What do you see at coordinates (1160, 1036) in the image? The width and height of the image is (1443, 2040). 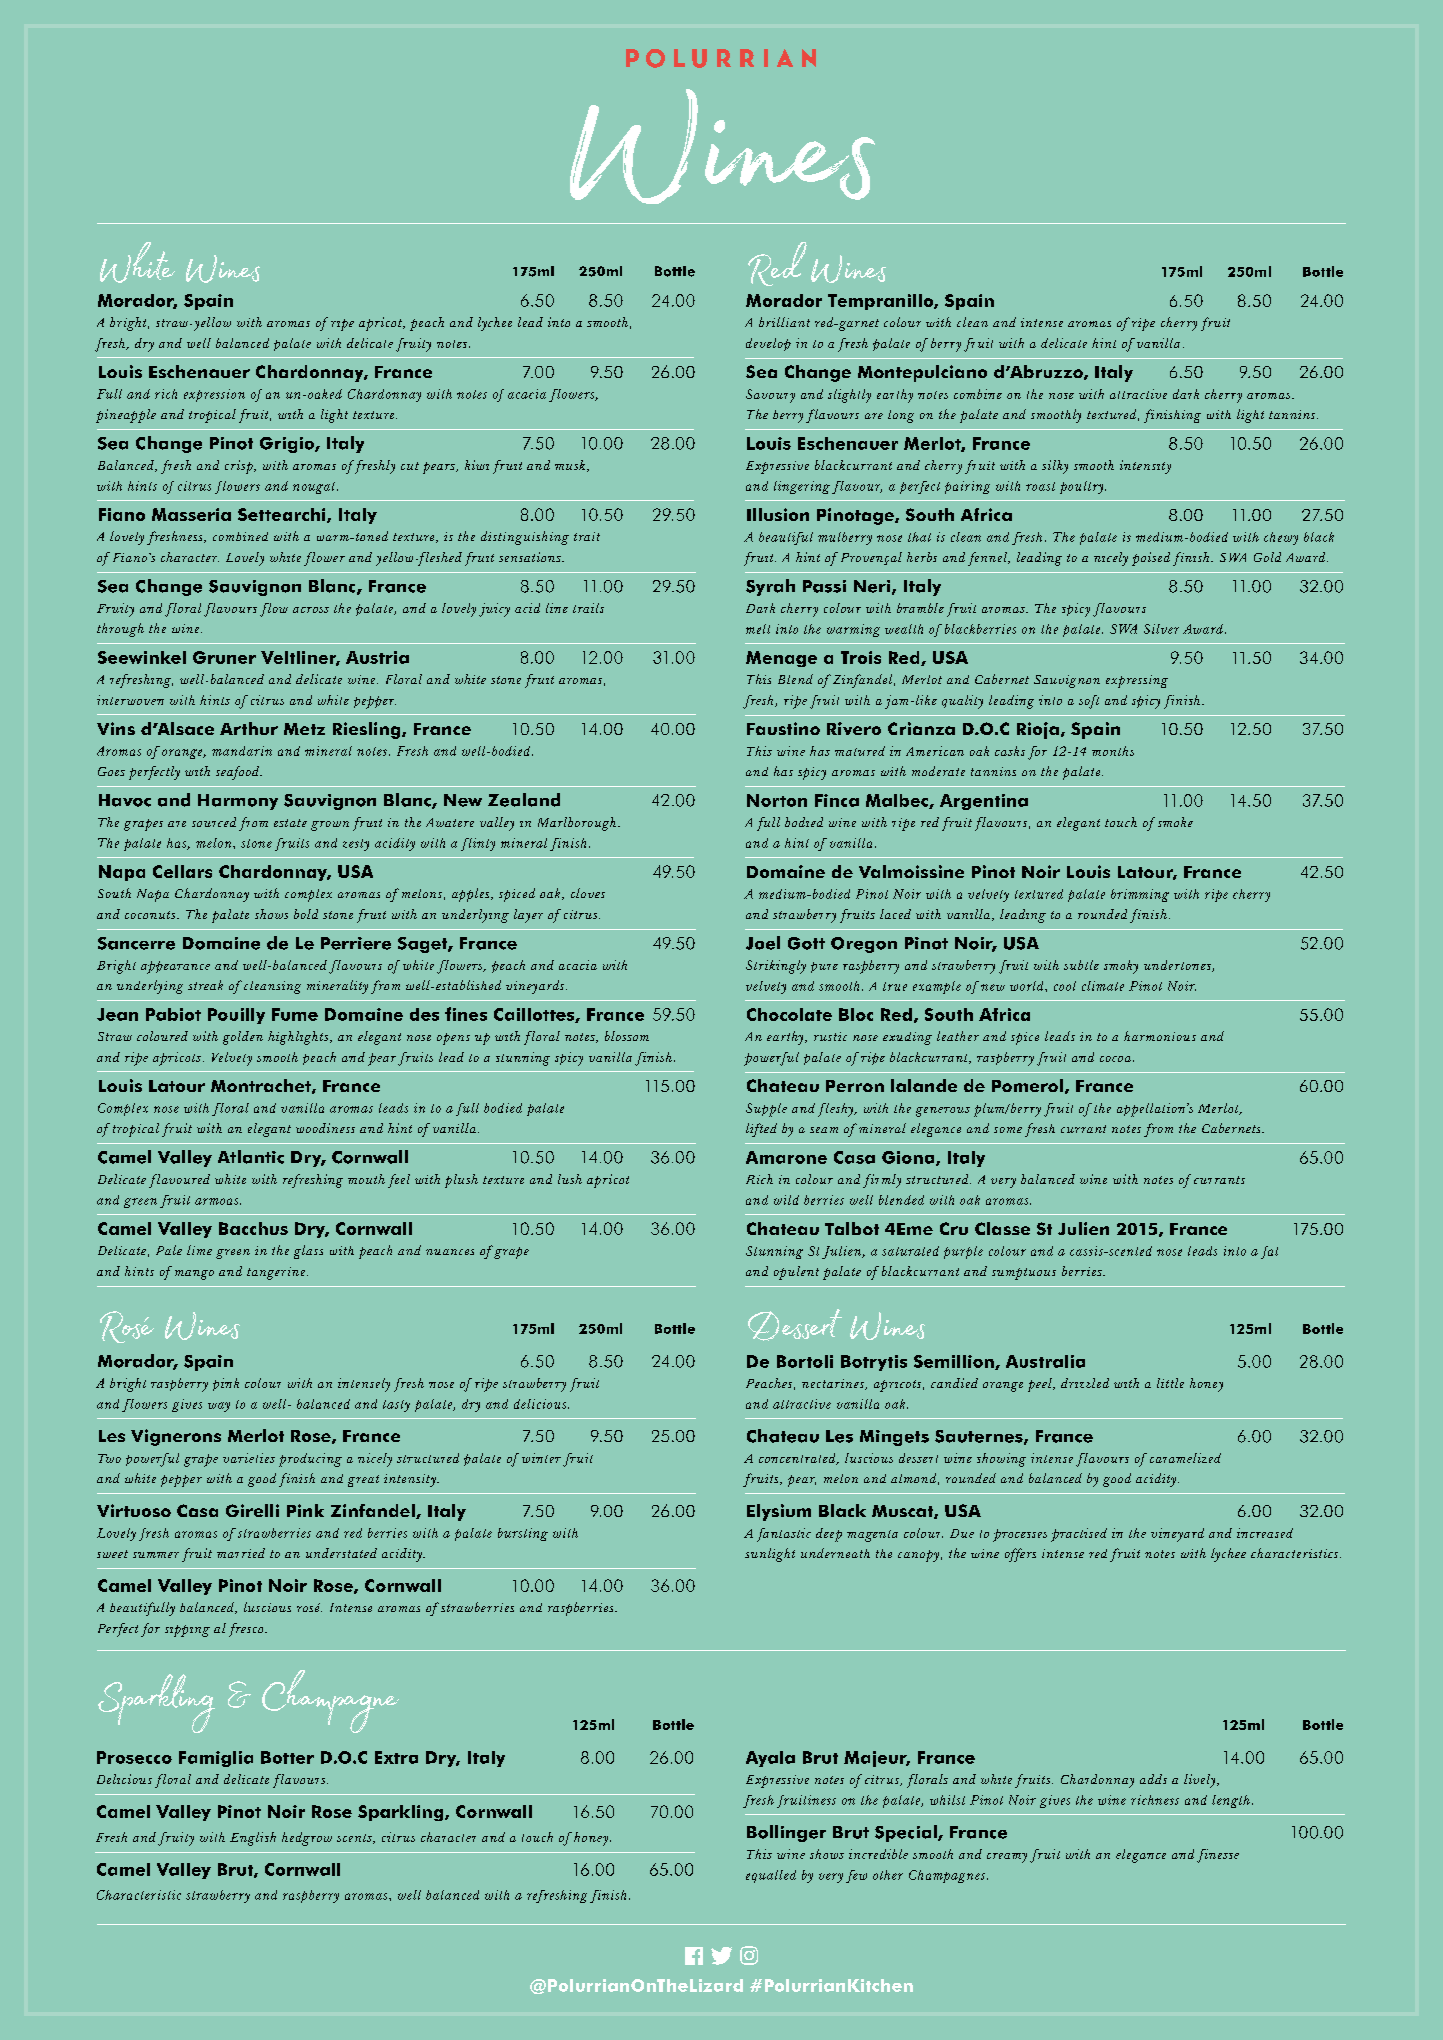 I see `harmonious` at bounding box center [1160, 1036].
